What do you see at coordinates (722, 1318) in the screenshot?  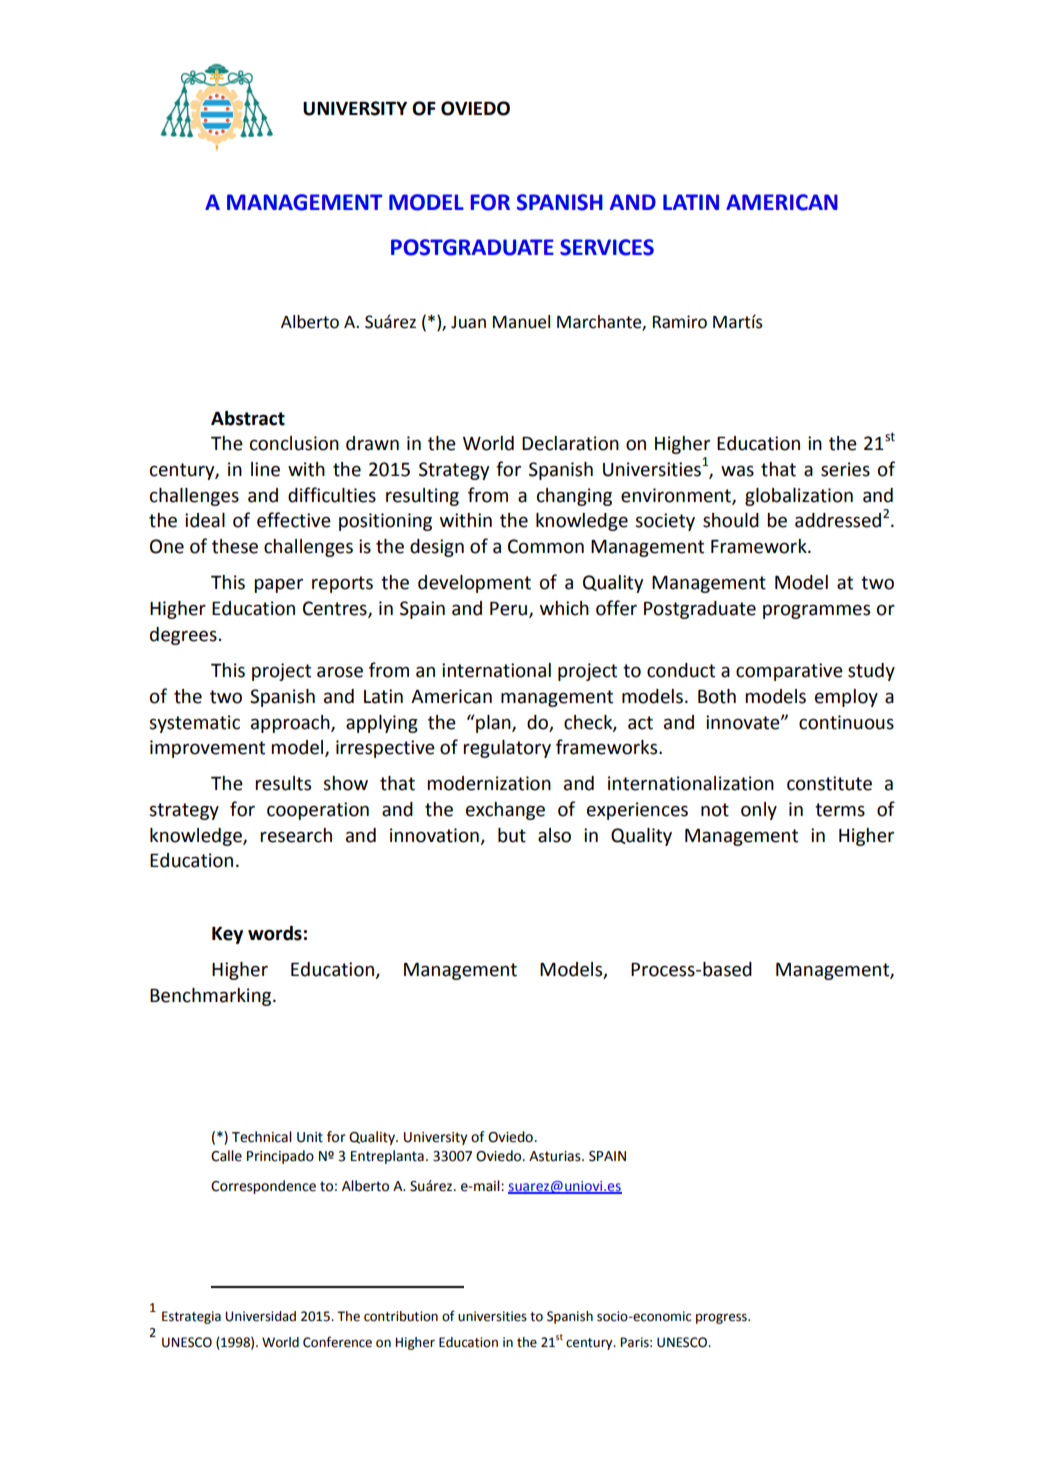 I see `progress` at bounding box center [722, 1318].
